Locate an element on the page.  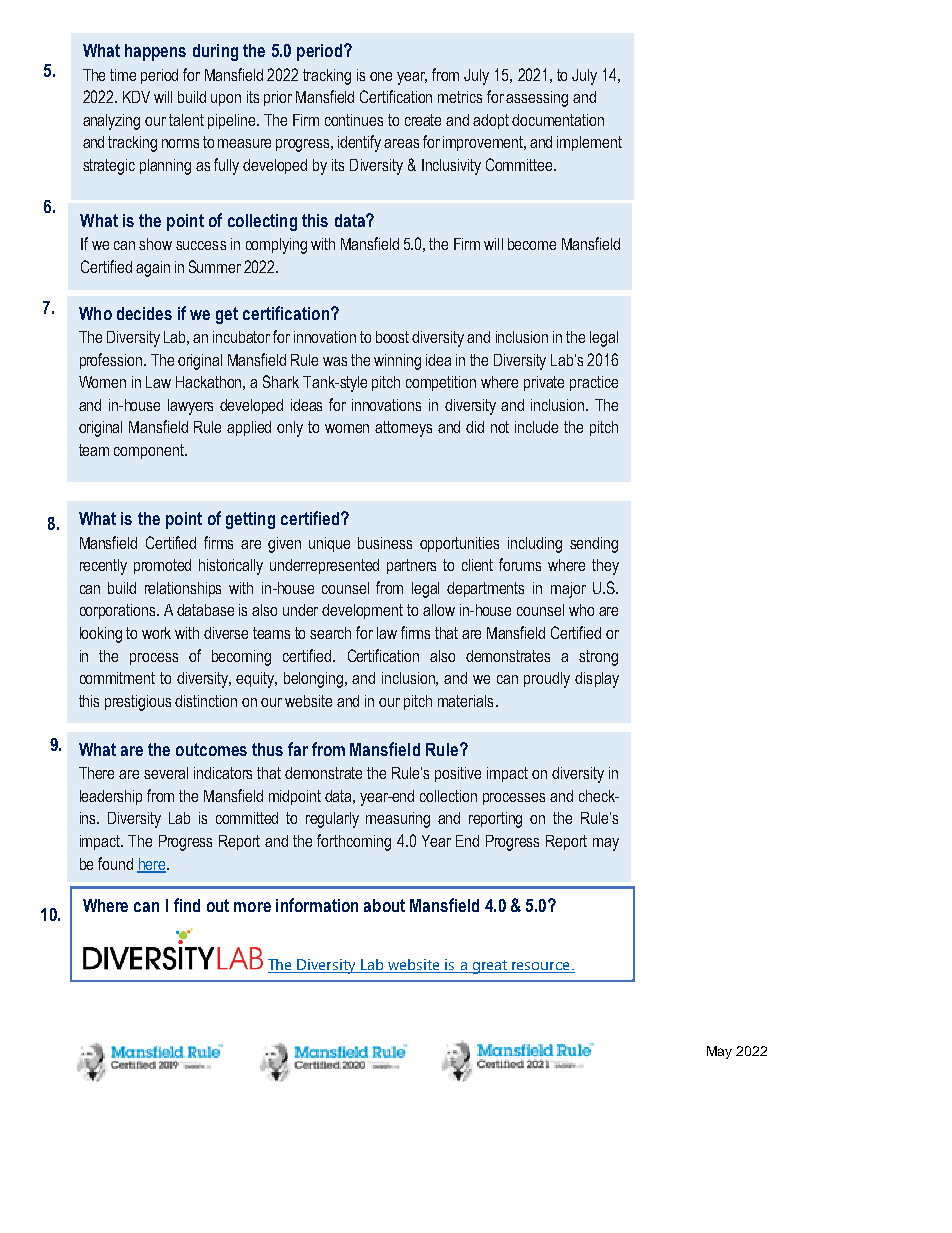
unique is located at coordinates (329, 544).
